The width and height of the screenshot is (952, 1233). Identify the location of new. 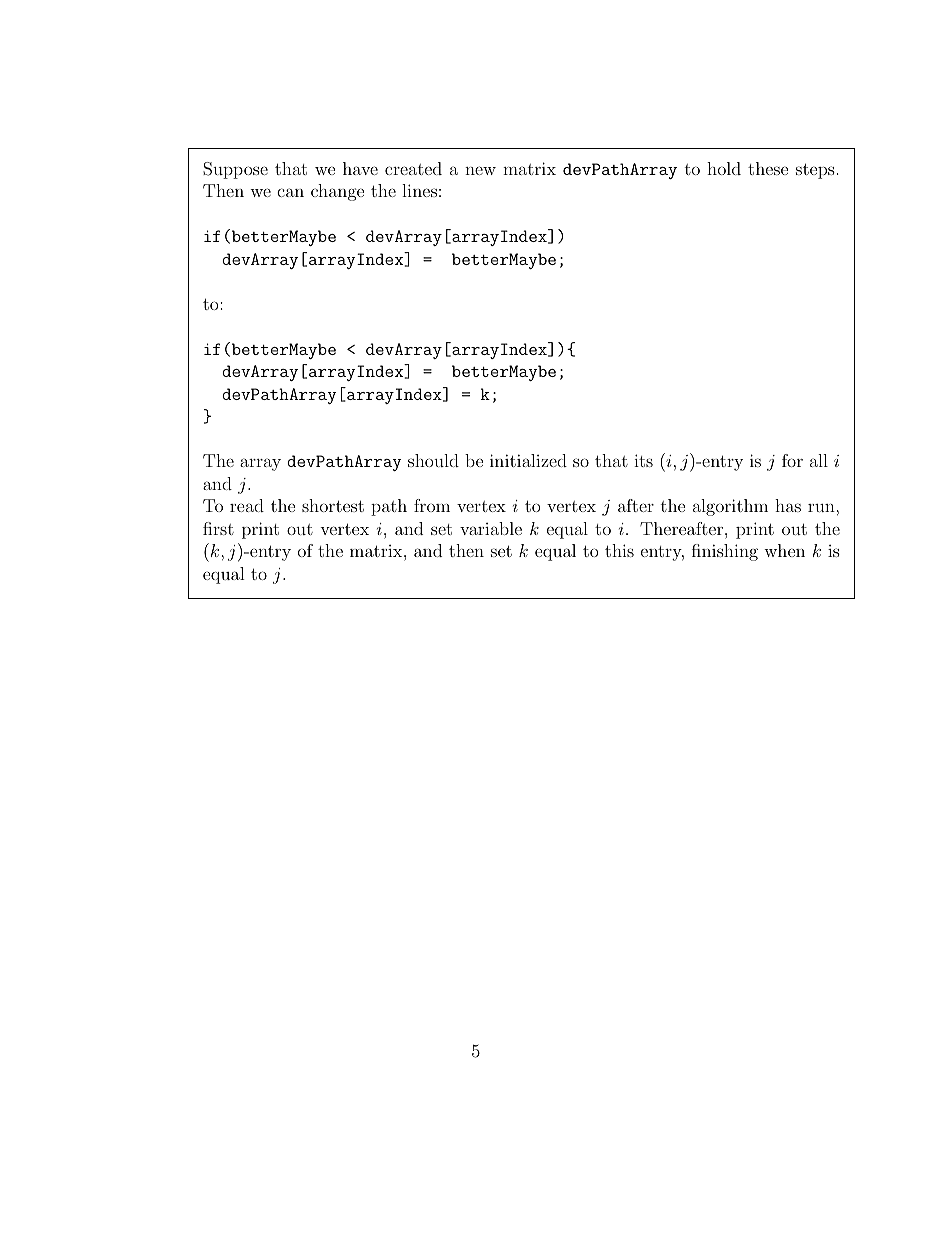
(480, 170).
